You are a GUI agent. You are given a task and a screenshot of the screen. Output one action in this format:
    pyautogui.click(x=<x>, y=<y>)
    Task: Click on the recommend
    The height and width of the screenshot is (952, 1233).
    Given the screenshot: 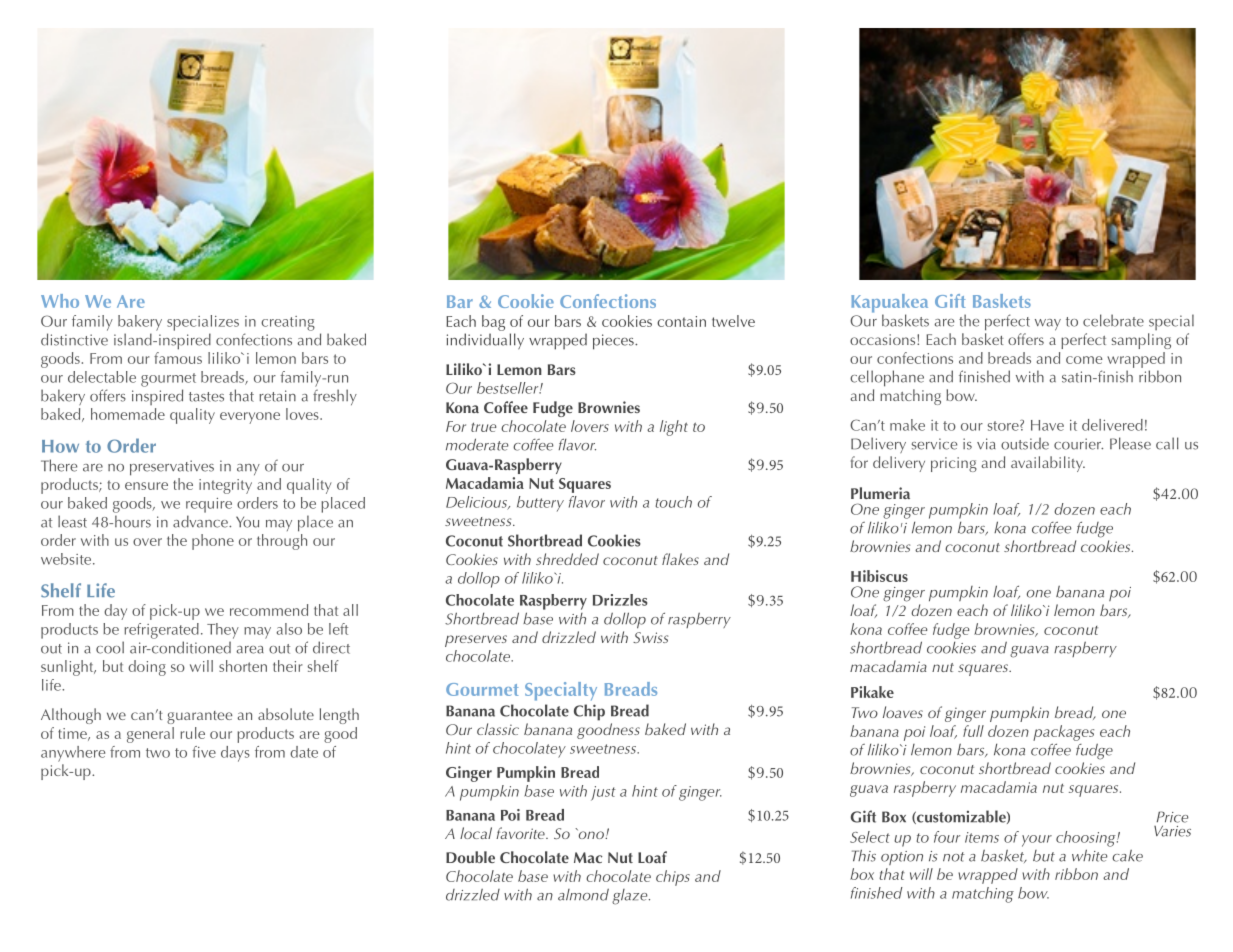 What is the action you would take?
    pyautogui.click(x=269, y=610)
